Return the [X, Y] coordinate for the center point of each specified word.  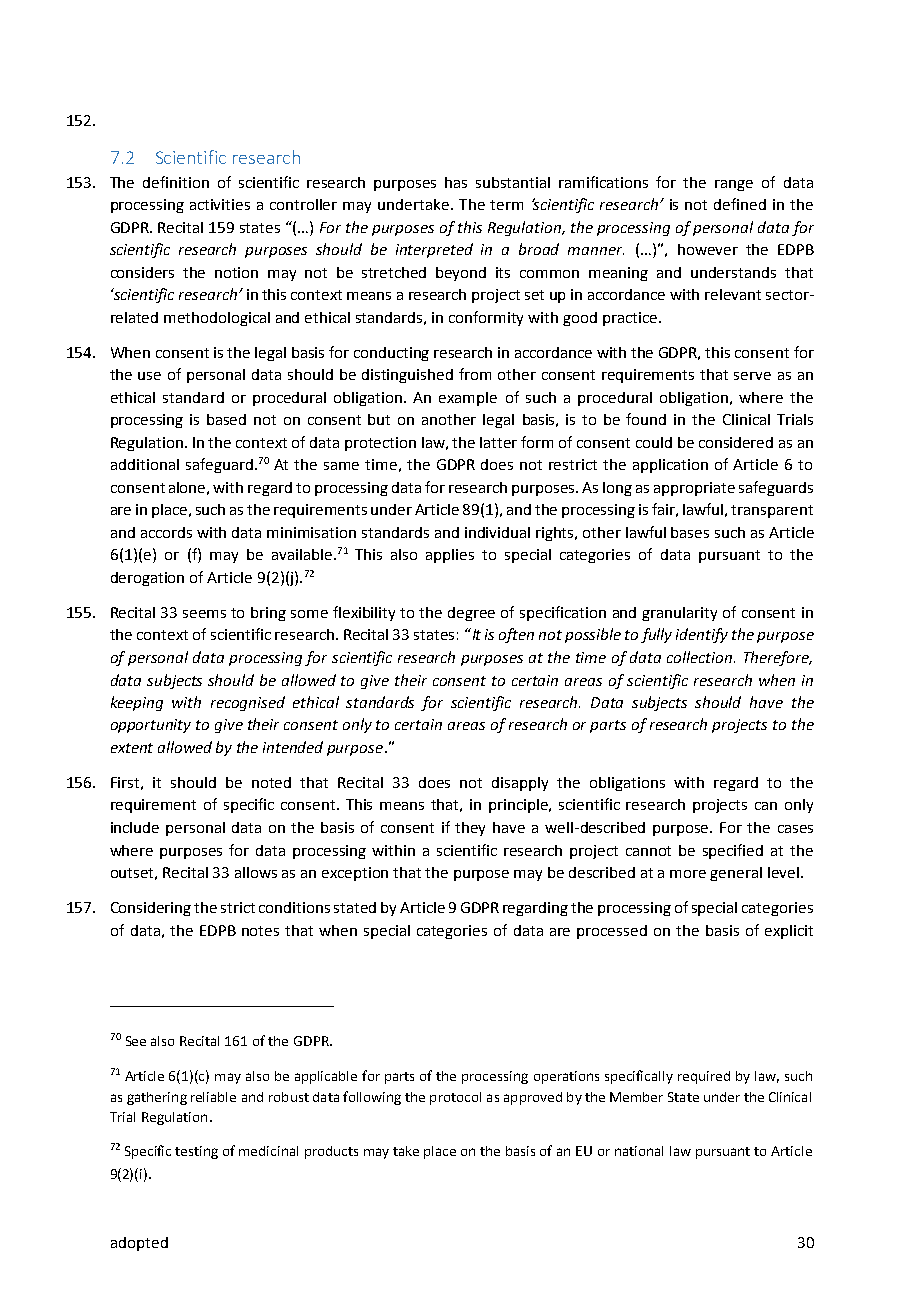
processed [612, 932]
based [226, 419]
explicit [789, 932]
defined [740, 204]
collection [701, 657]
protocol [455, 1098]
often [516, 635]
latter [498, 442]
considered [736, 442]
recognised [248, 703]
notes [260, 931]
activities [220, 204]
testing [196, 1152]
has [456, 182]
